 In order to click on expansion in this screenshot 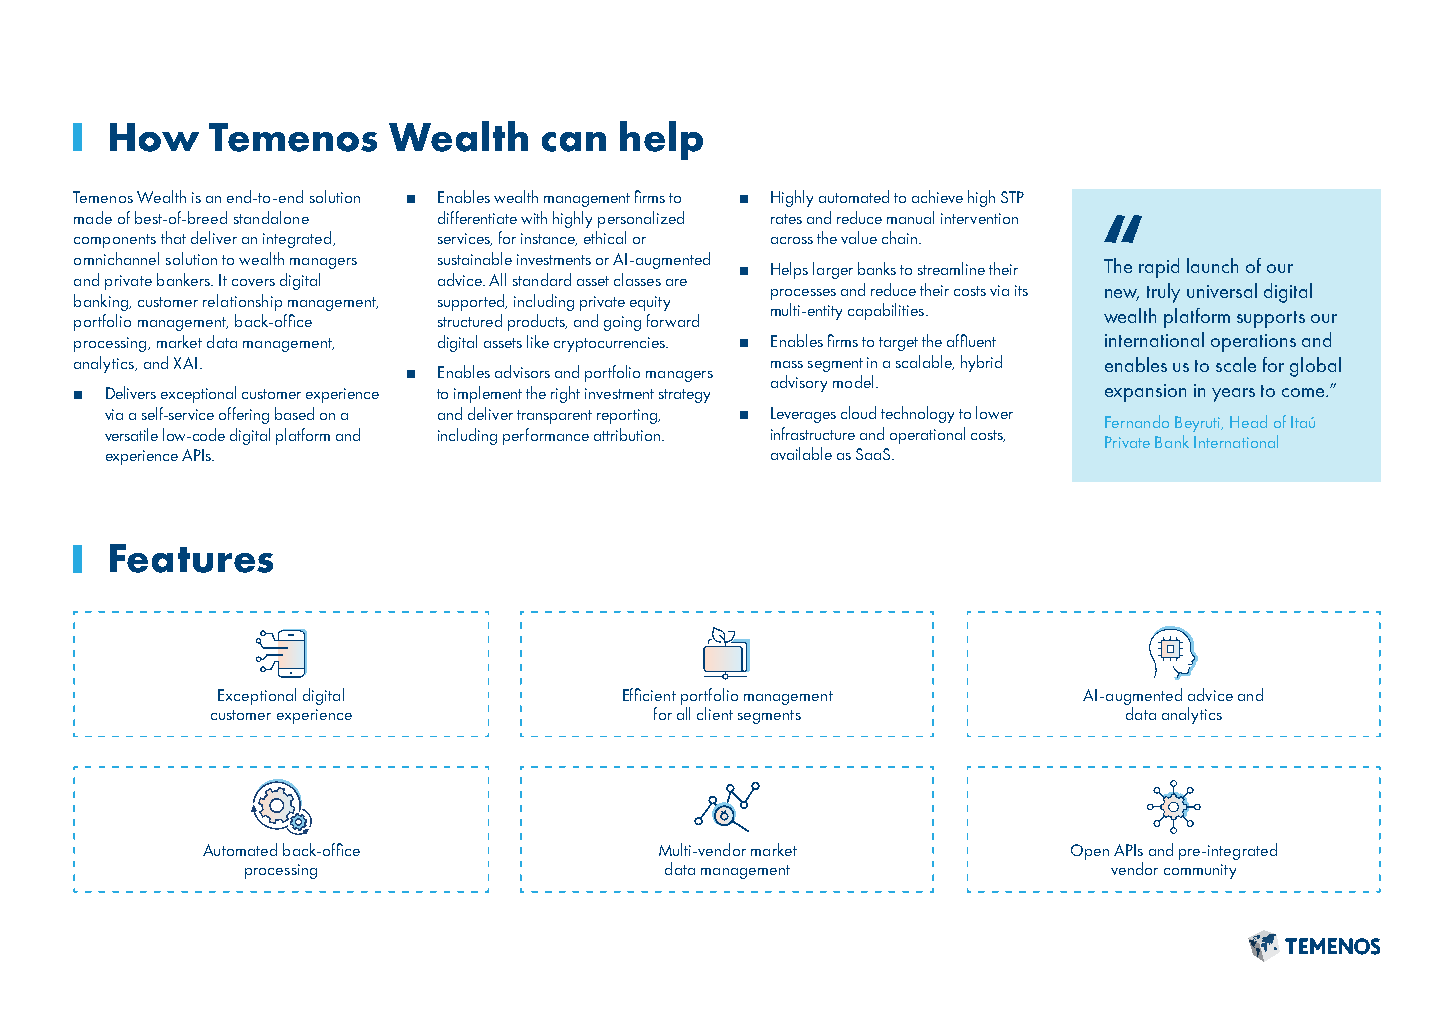, I will do `click(1145, 393)`.
